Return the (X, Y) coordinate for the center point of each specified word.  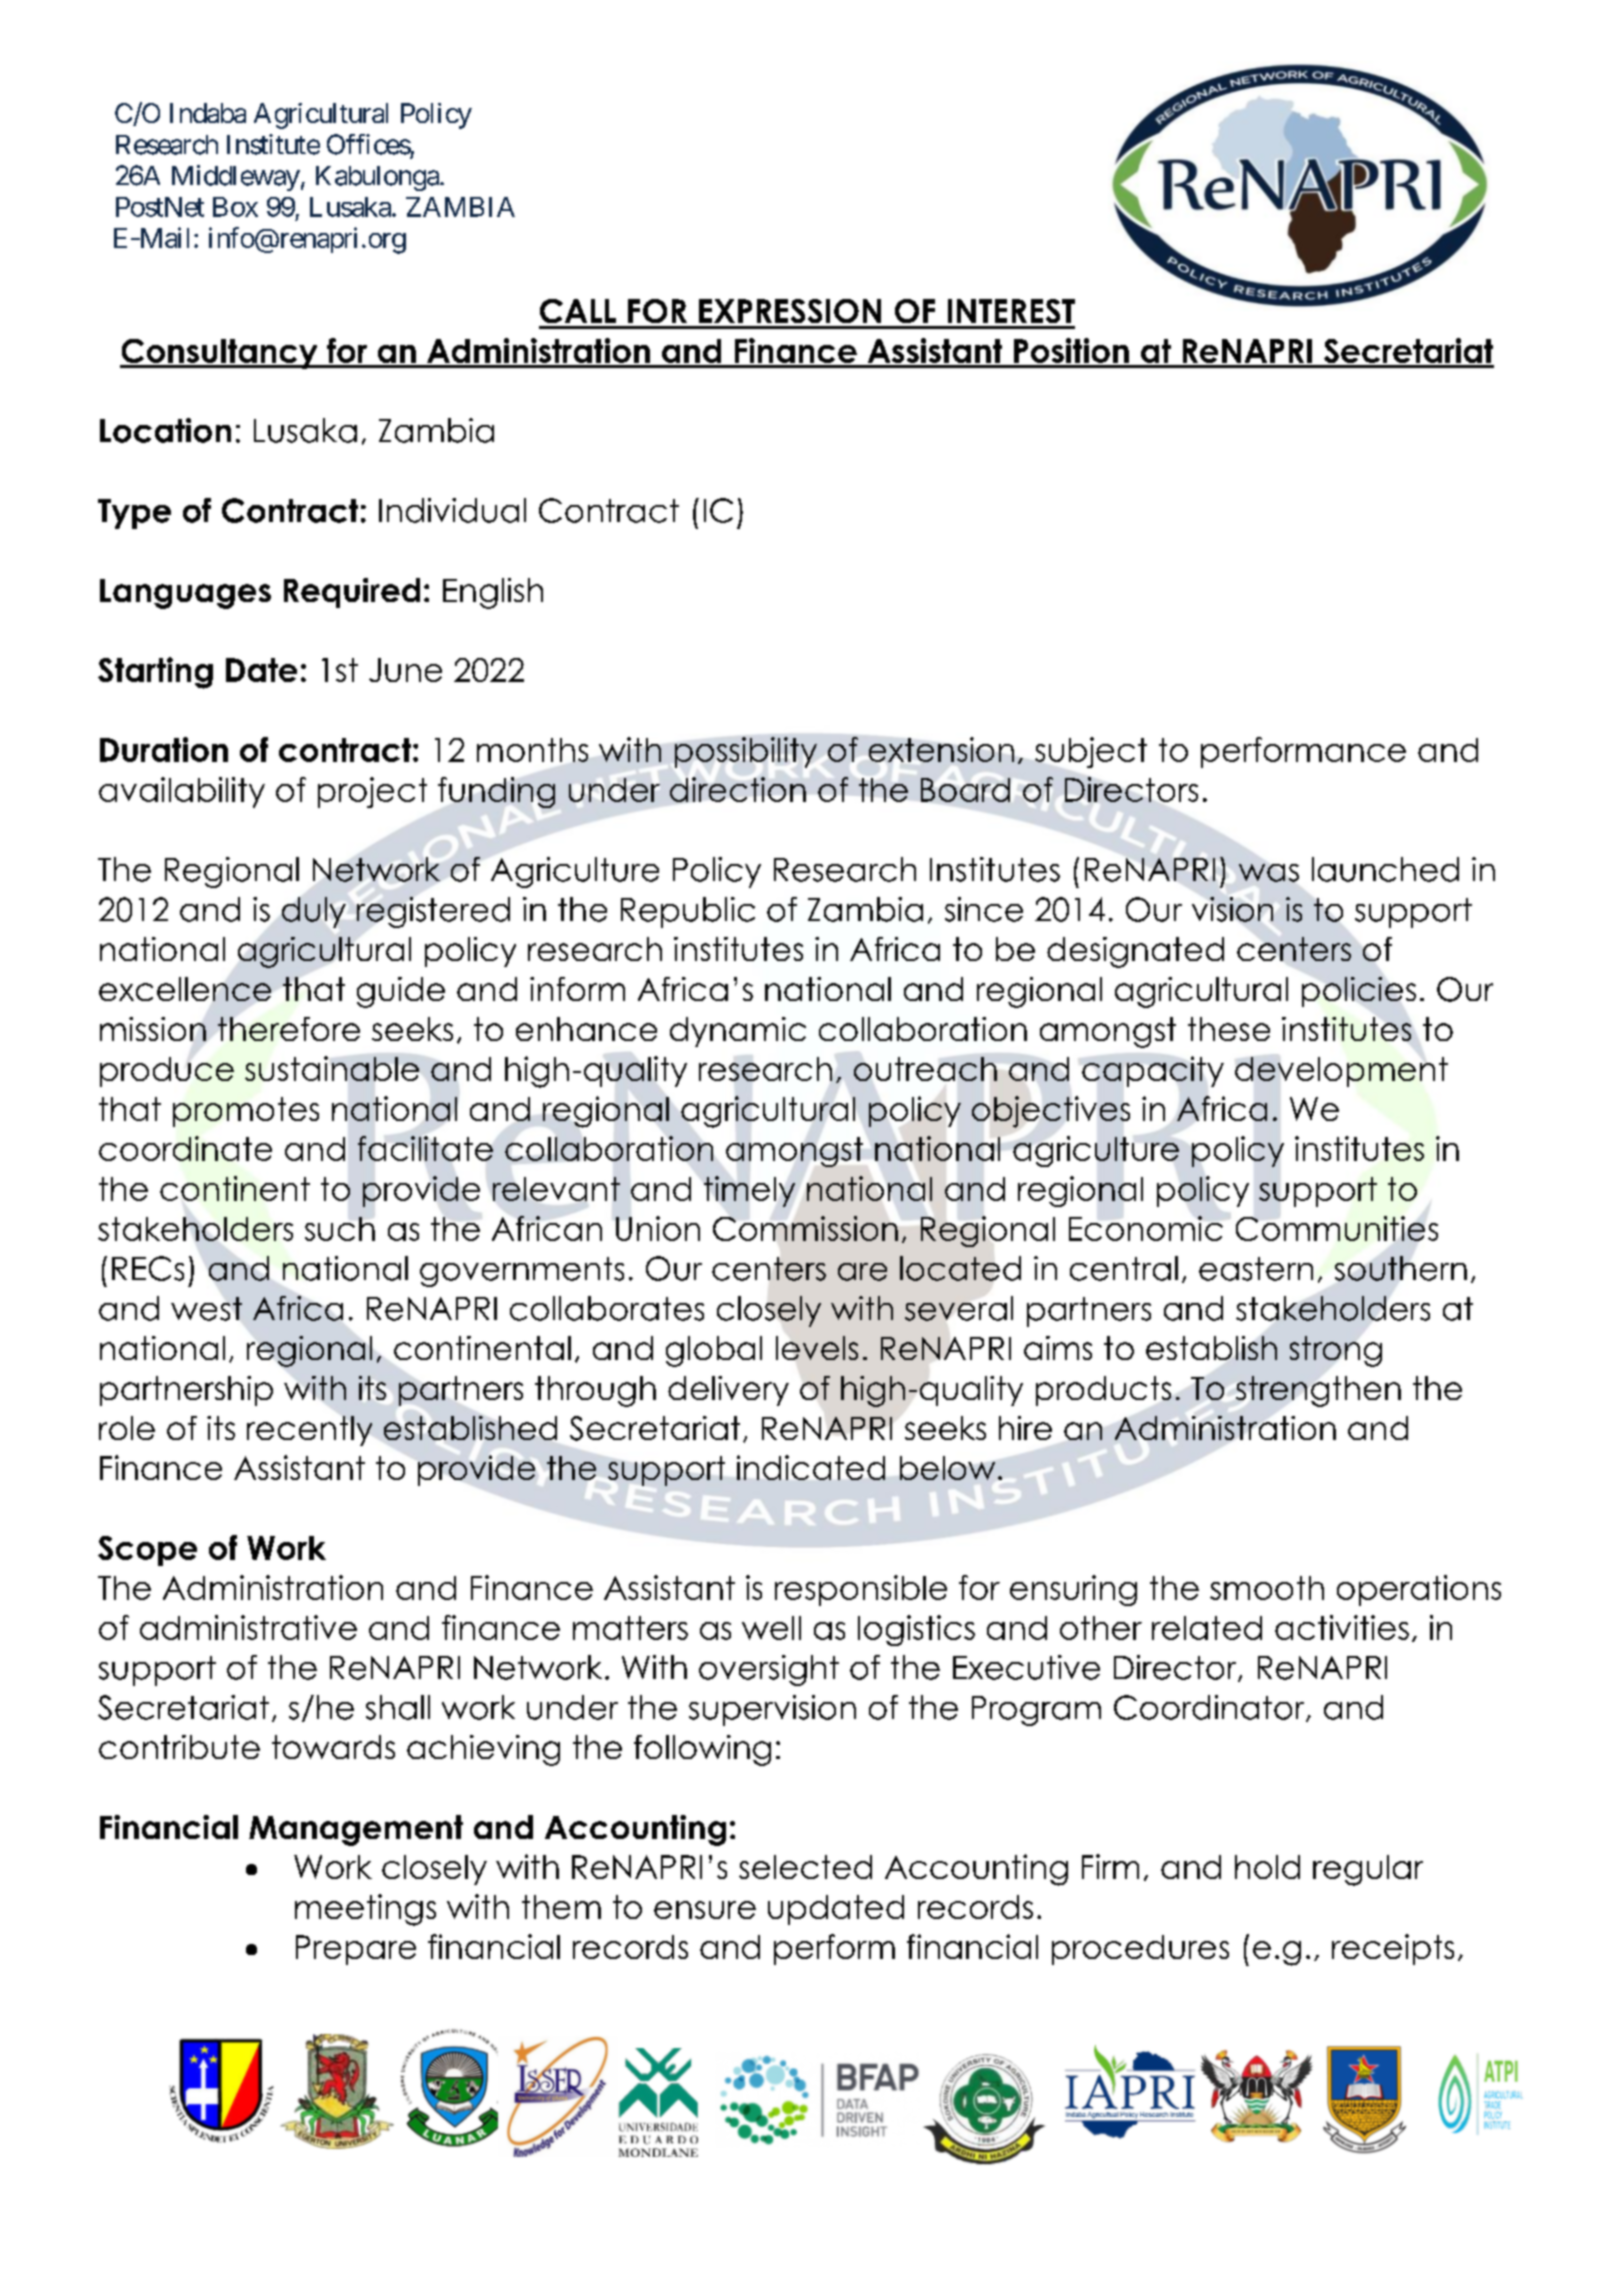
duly (314, 912)
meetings (365, 1910)
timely (749, 1191)
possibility (746, 752)
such (340, 1229)
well (771, 1628)
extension (941, 749)
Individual (452, 510)
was (1269, 873)
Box (235, 207)
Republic (688, 912)
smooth (1267, 1588)
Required (352, 593)
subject (1091, 752)
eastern (1256, 1269)
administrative (248, 1627)
